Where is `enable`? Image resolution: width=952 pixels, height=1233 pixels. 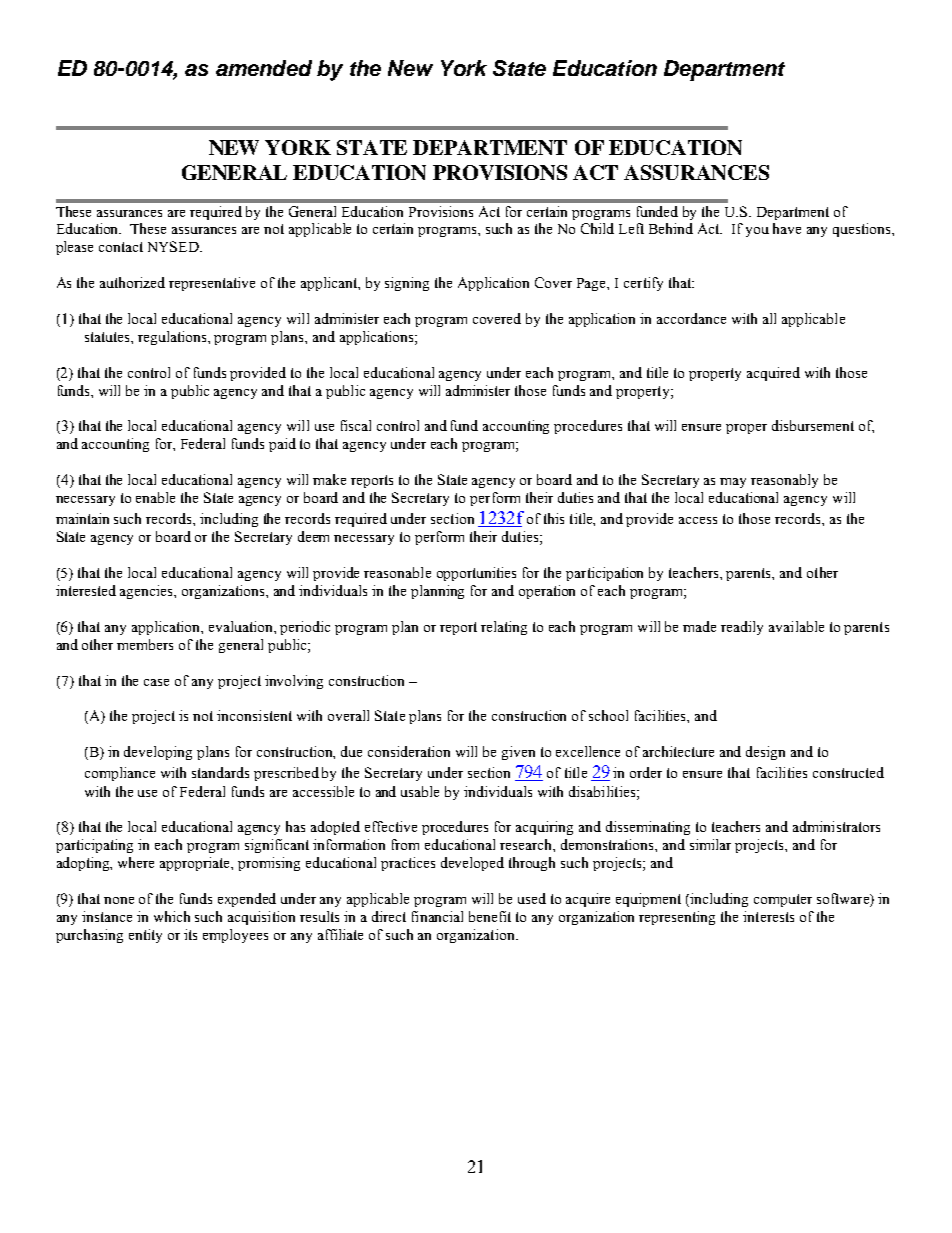
enable is located at coordinates (155, 497).
